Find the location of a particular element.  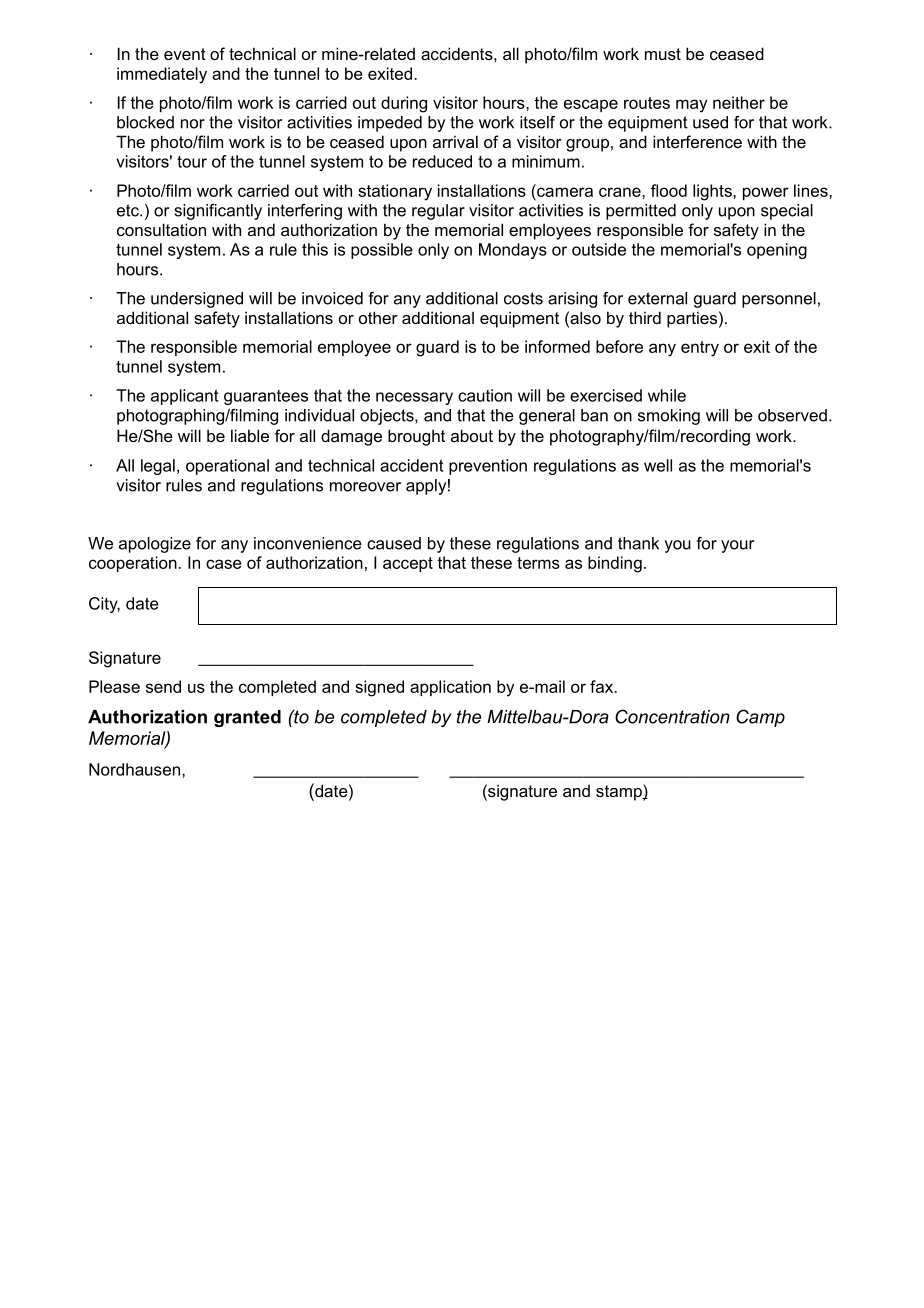

send is located at coordinates (163, 686).
